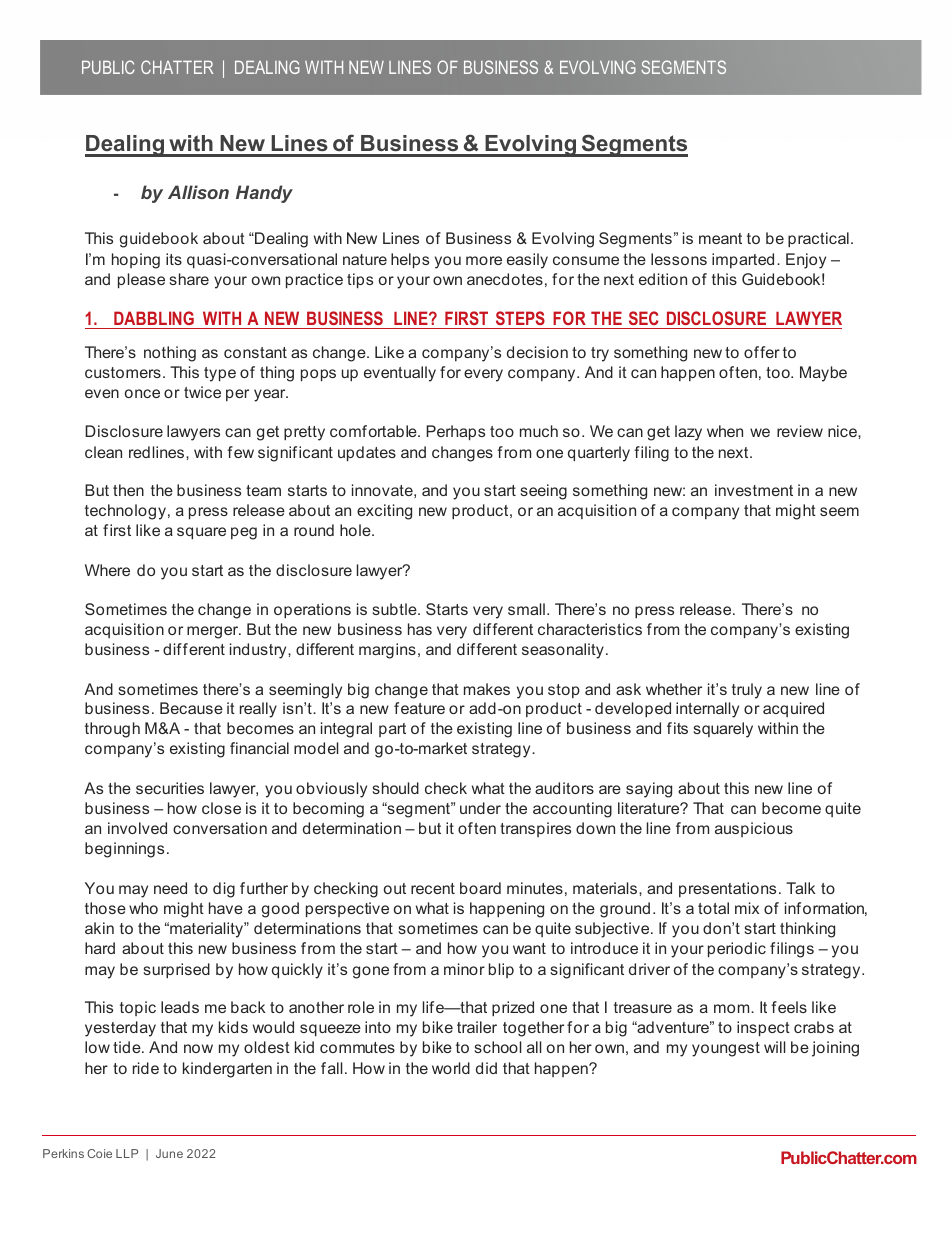 The height and width of the screenshot is (1233, 952). I want to click on June, so click(169, 1153).
